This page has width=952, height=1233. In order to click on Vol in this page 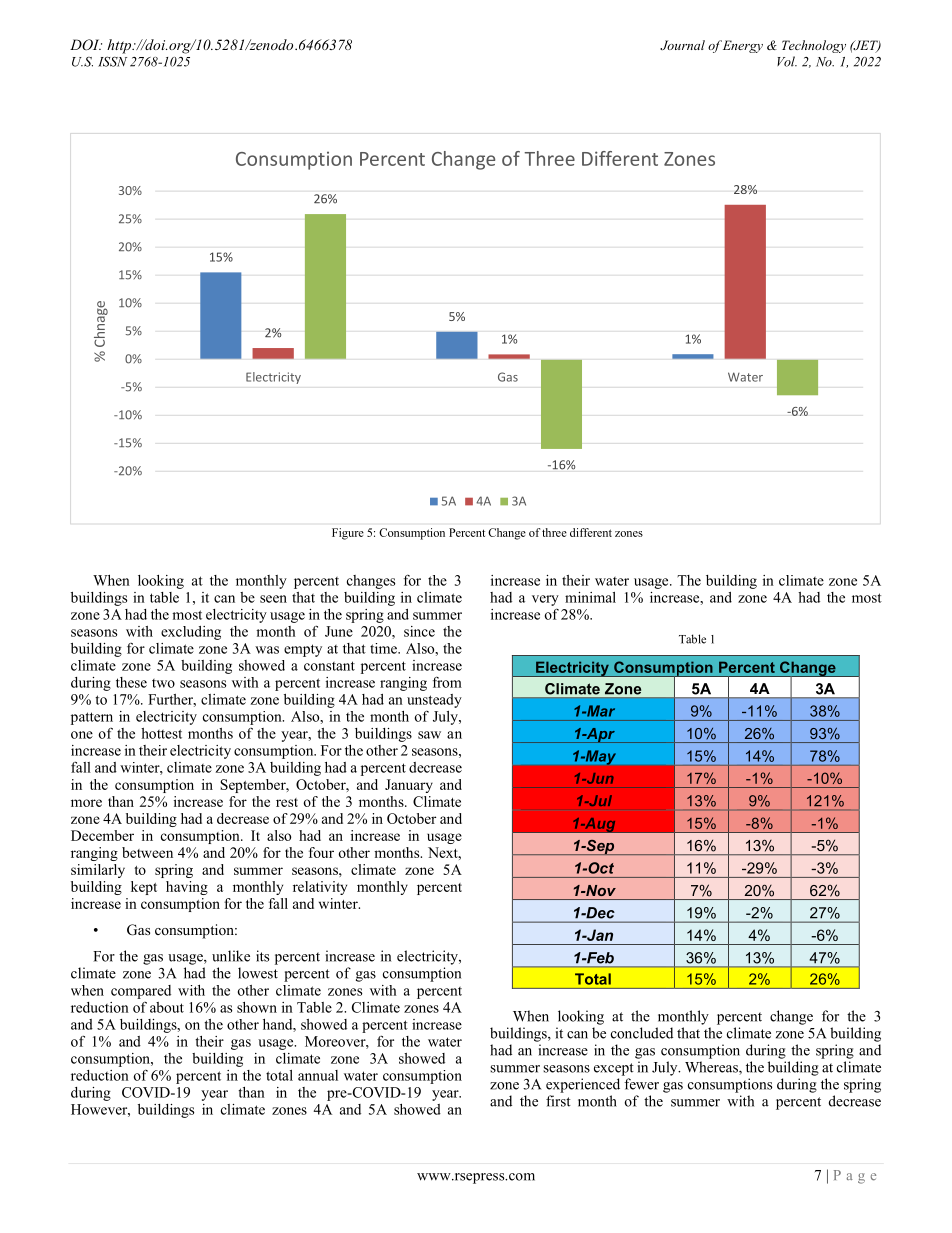, I will do `click(787, 61)`.
